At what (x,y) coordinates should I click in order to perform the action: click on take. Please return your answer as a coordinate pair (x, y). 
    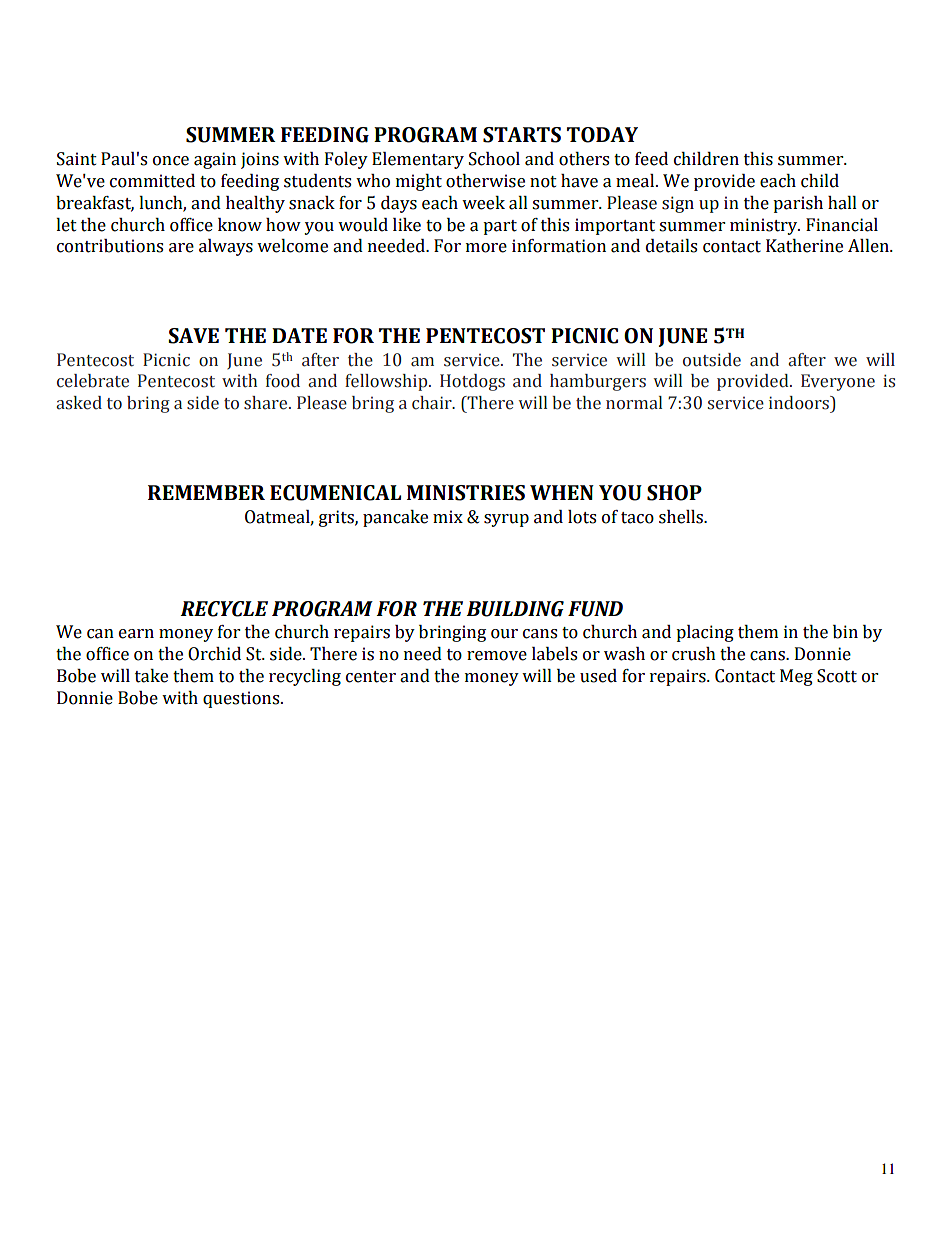
    Looking at the image, I should click on (151, 676).
